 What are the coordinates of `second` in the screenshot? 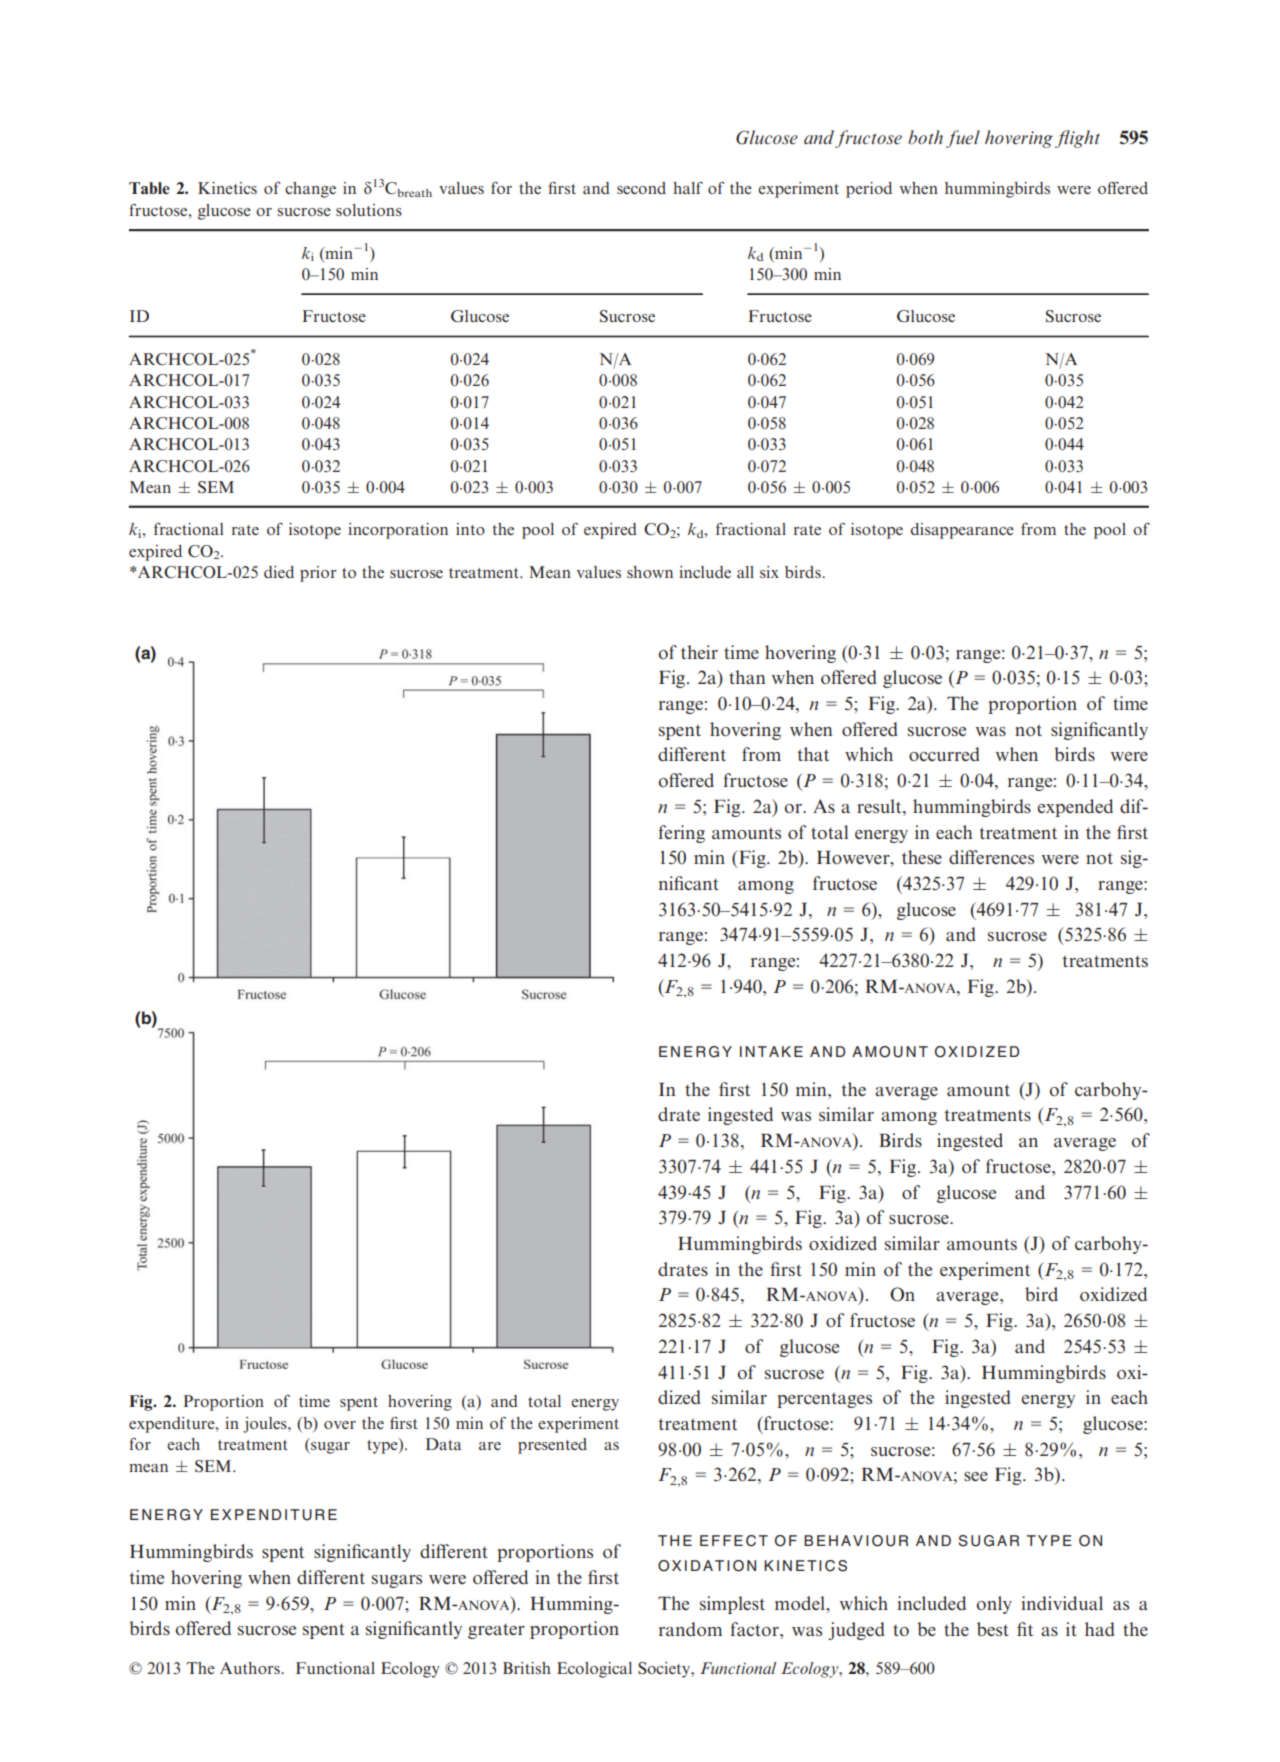 It's located at (641, 188).
